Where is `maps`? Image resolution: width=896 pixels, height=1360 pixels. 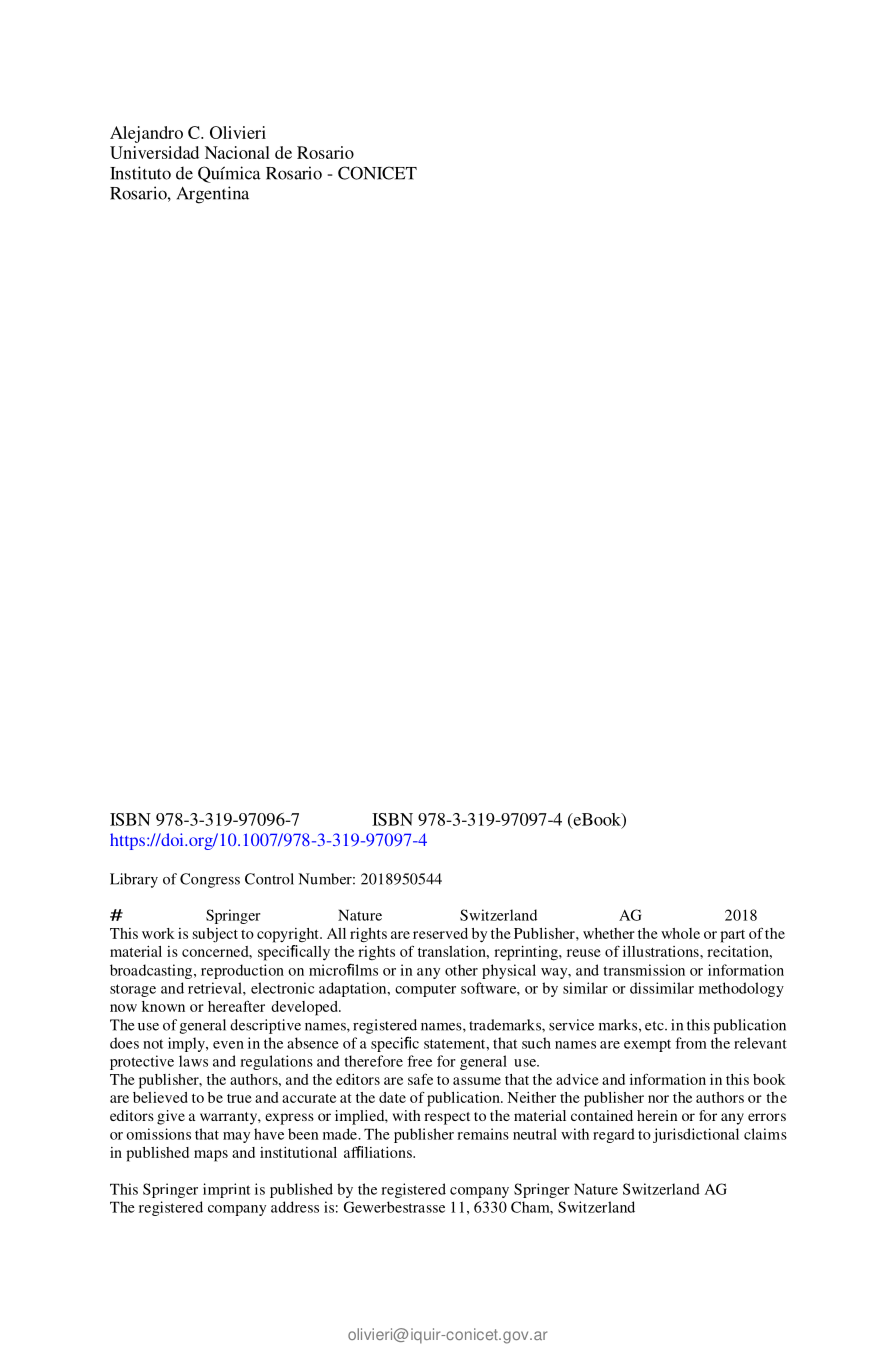 maps is located at coordinates (211, 1156).
